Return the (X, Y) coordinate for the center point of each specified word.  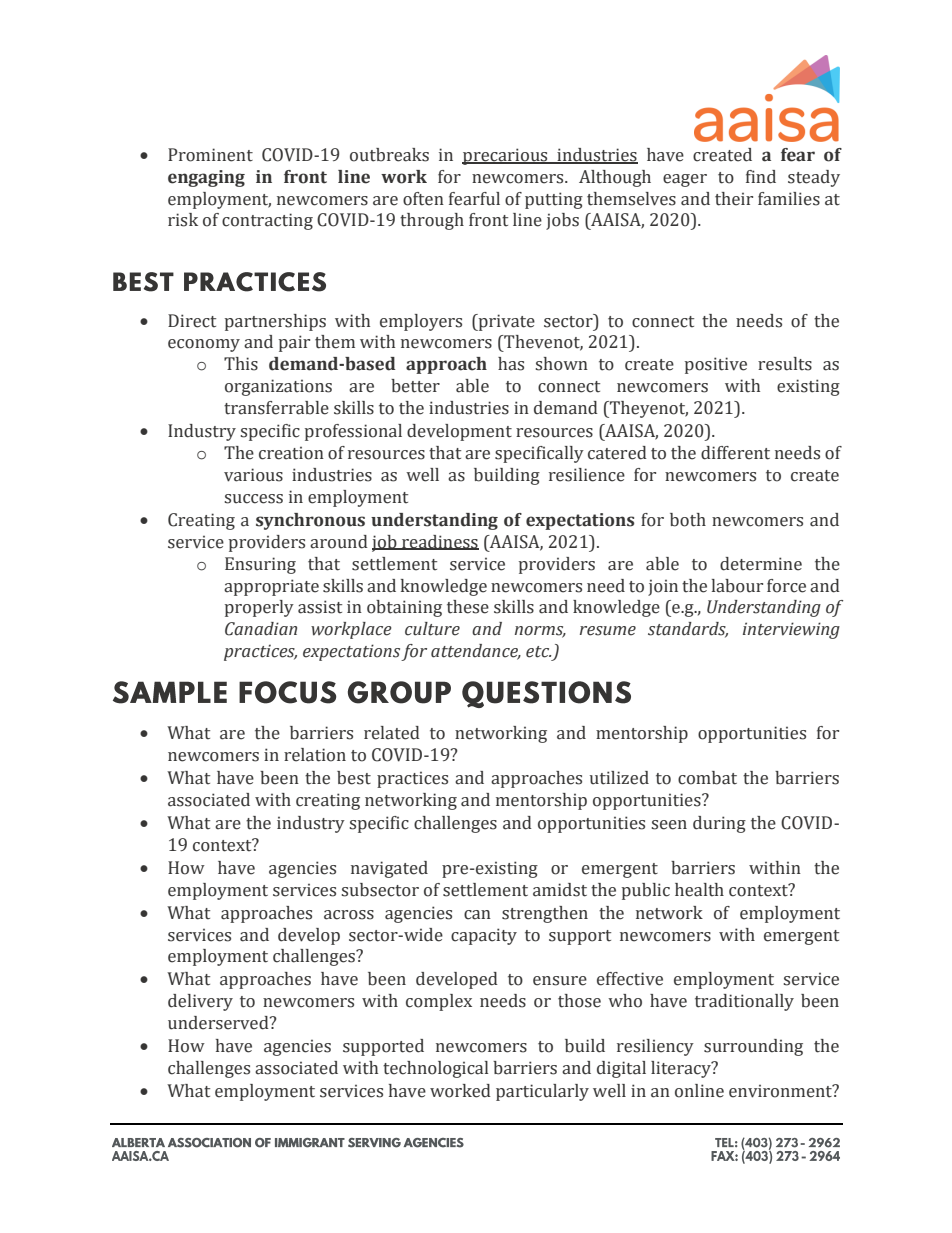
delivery (200, 1002)
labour (737, 586)
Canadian (261, 629)
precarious (506, 156)
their (734, 199)
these (468, 607)
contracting (267, 221)
